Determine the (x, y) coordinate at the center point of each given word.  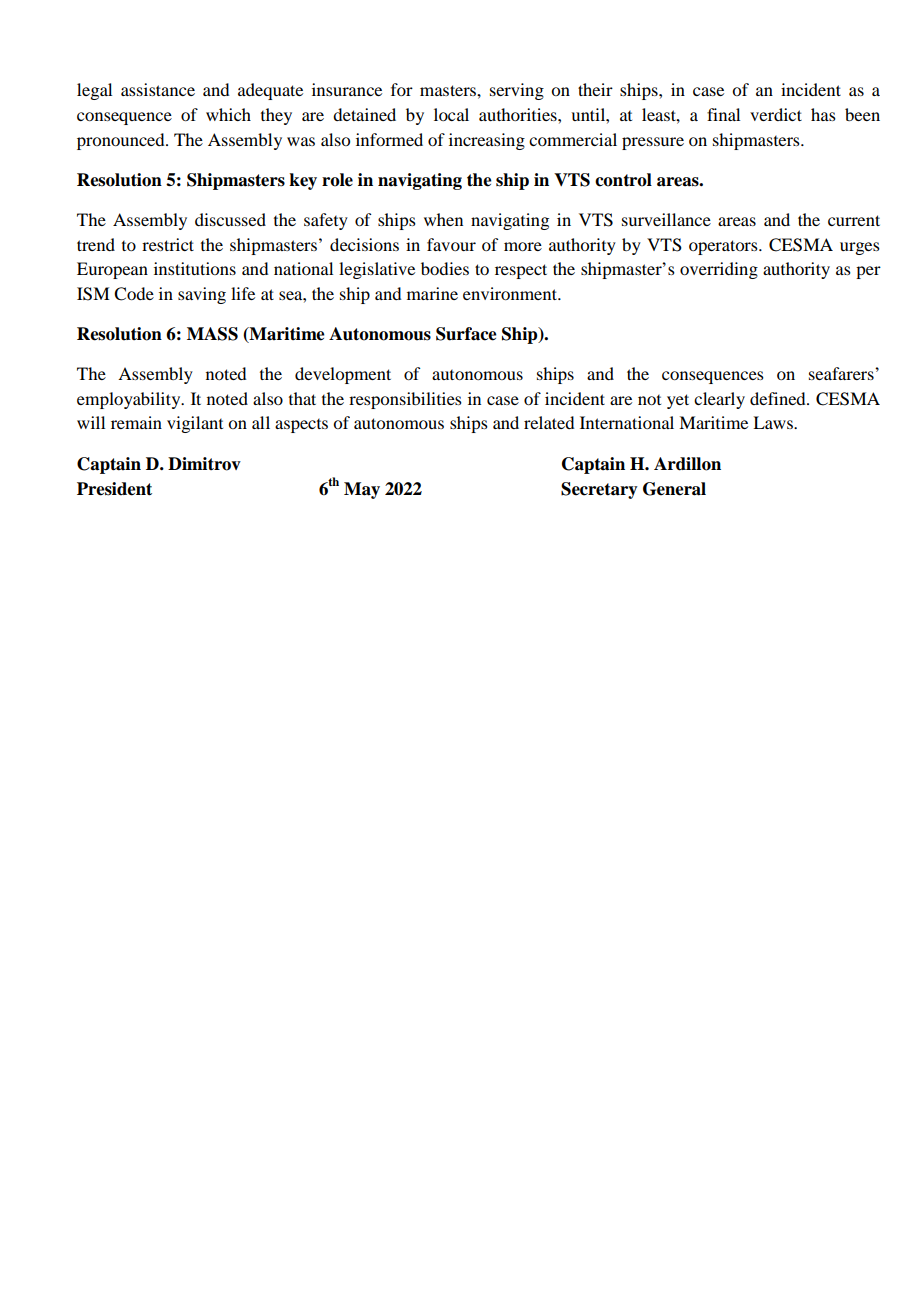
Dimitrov (204, 464)
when (443, 219)
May (362, 490)
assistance (158, 89)
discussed (230, 219)
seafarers (842, 373)
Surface (466, 334)
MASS (212, 334)
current (854, 220)
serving (517, 91)
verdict (776, 114)
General (674, 489)
